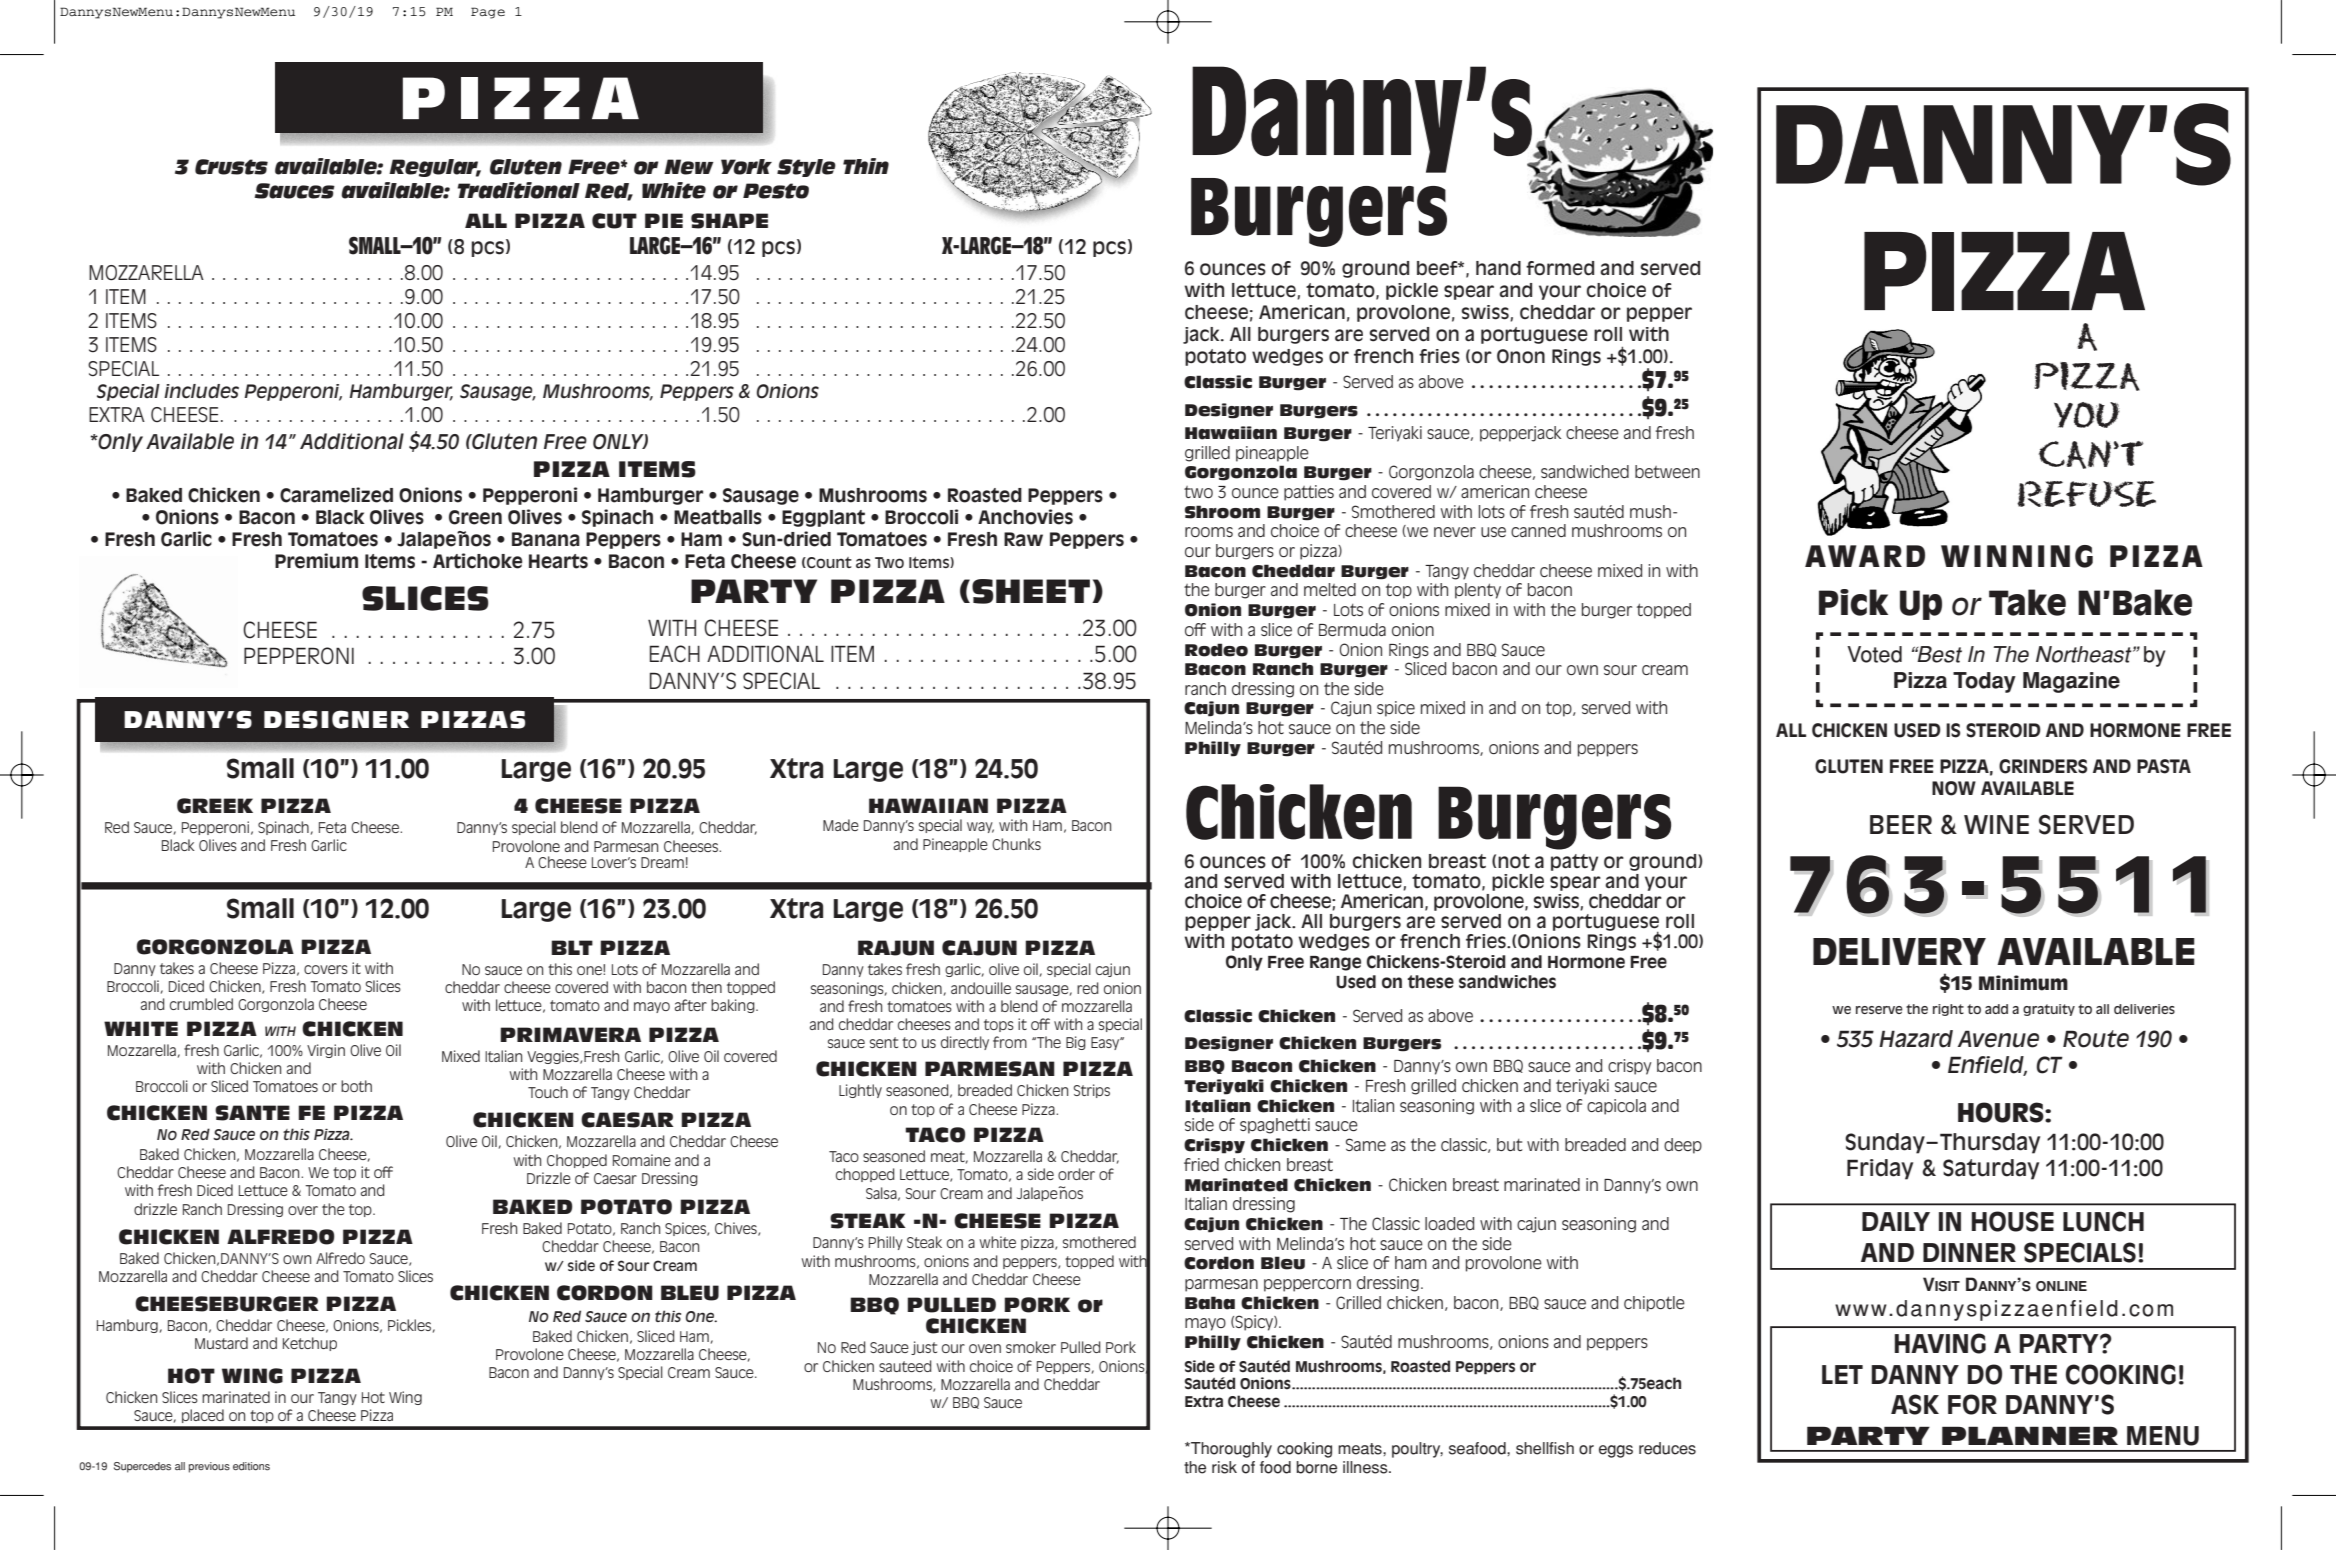  Describe the element at coordinates (201, 391) in the screenshot. I see `includes` at that location.
